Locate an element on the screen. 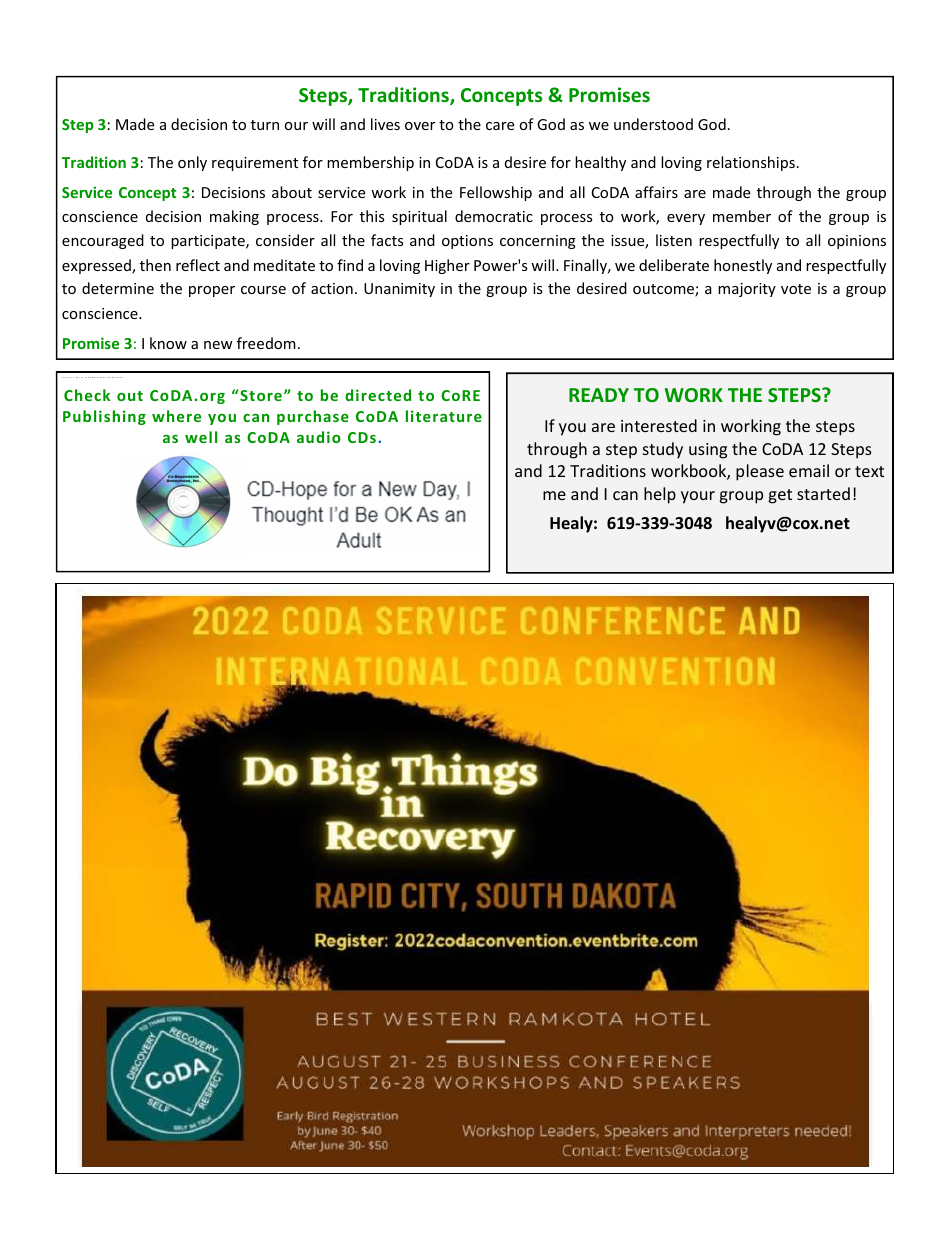  majority is located at coordinates (747, 290).
